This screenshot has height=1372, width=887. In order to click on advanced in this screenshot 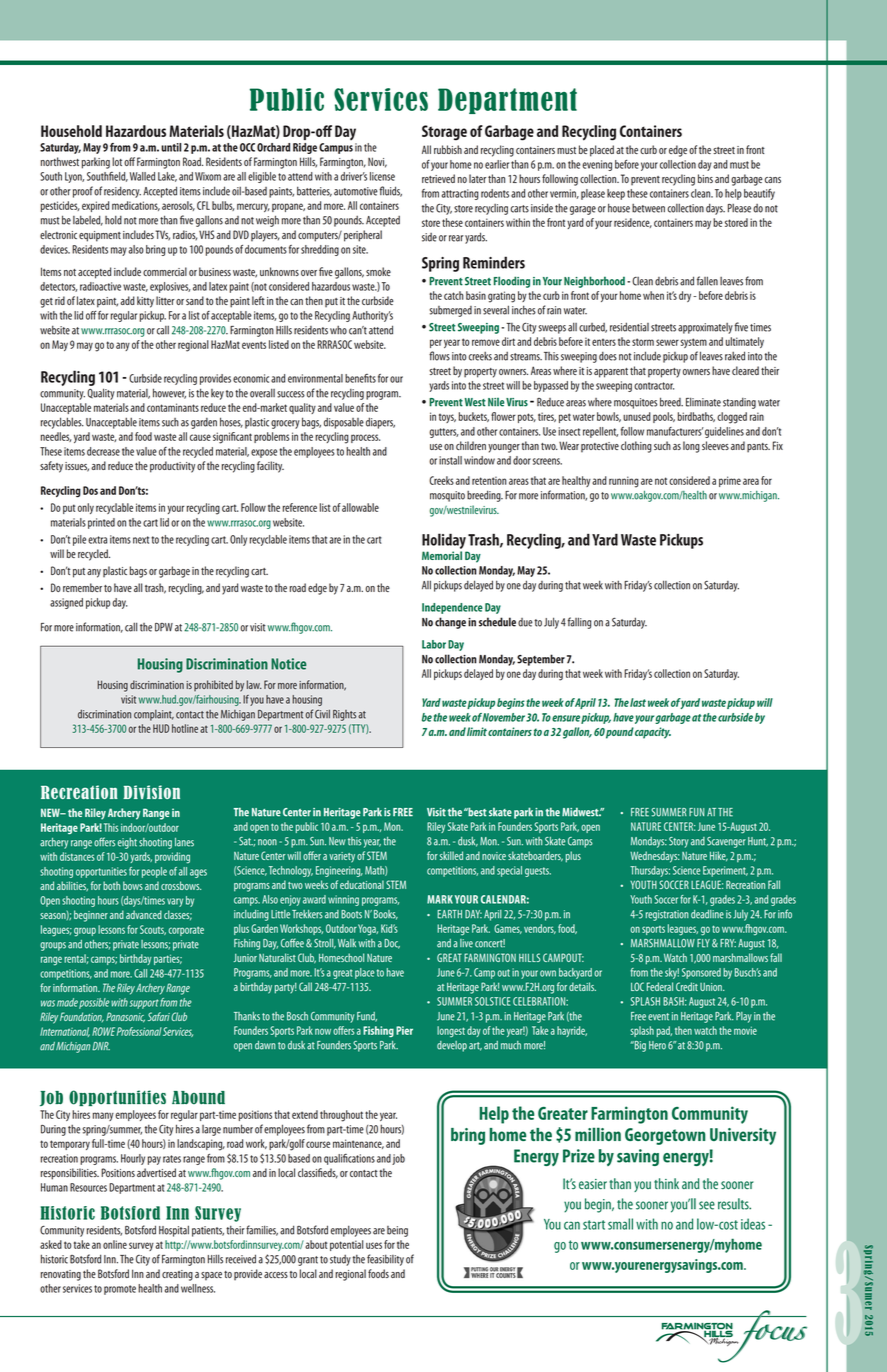, I will do `click(144, 914)`.
